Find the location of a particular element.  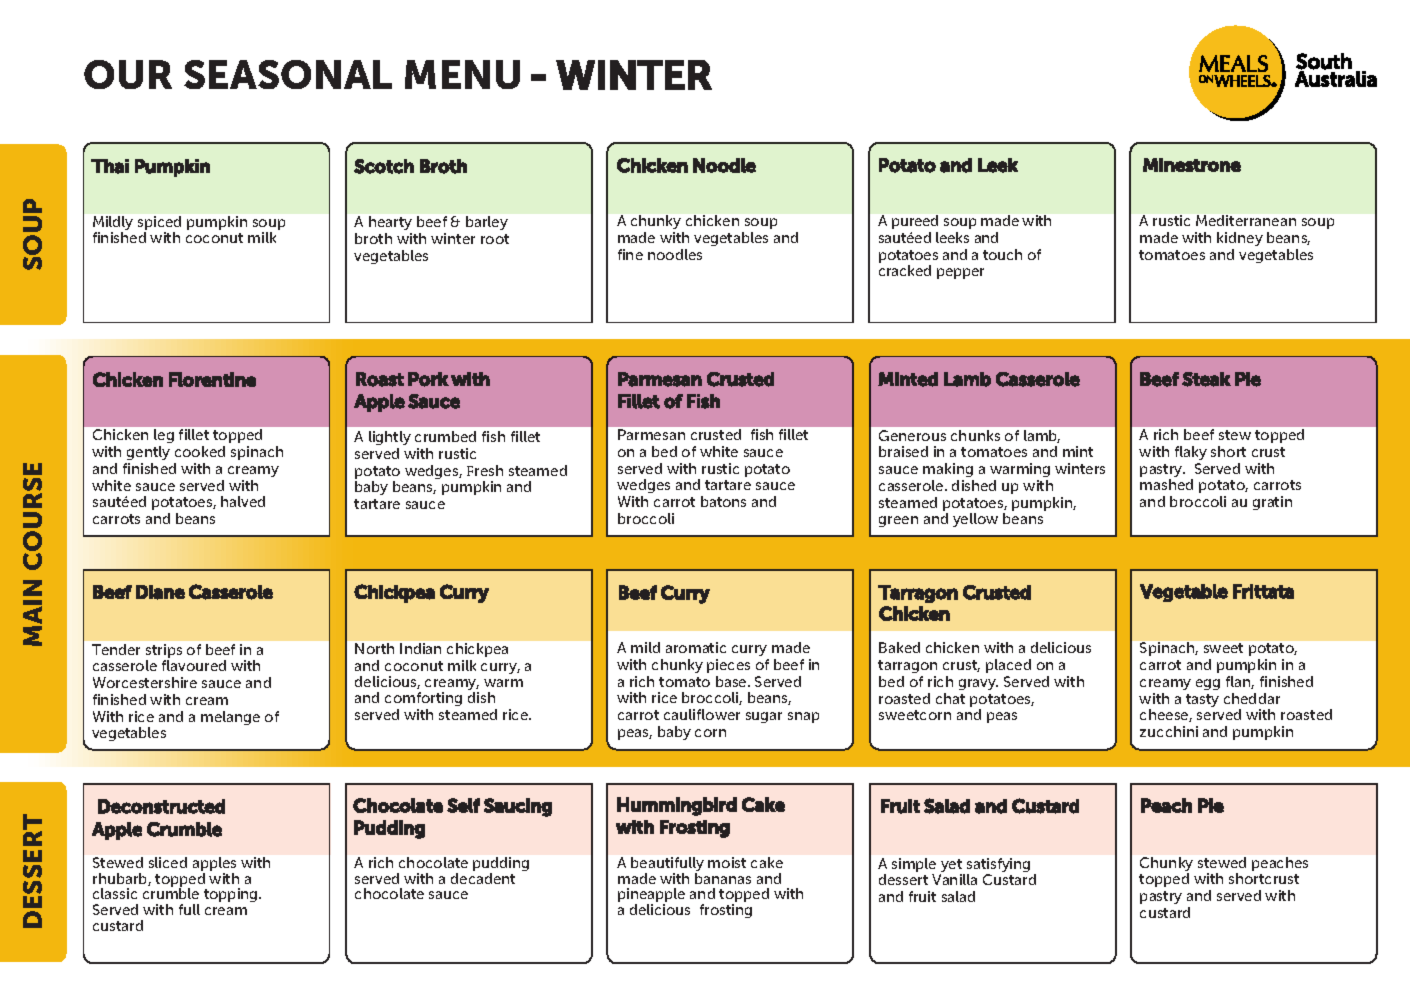

melange is located at coordinates (230, 718).
